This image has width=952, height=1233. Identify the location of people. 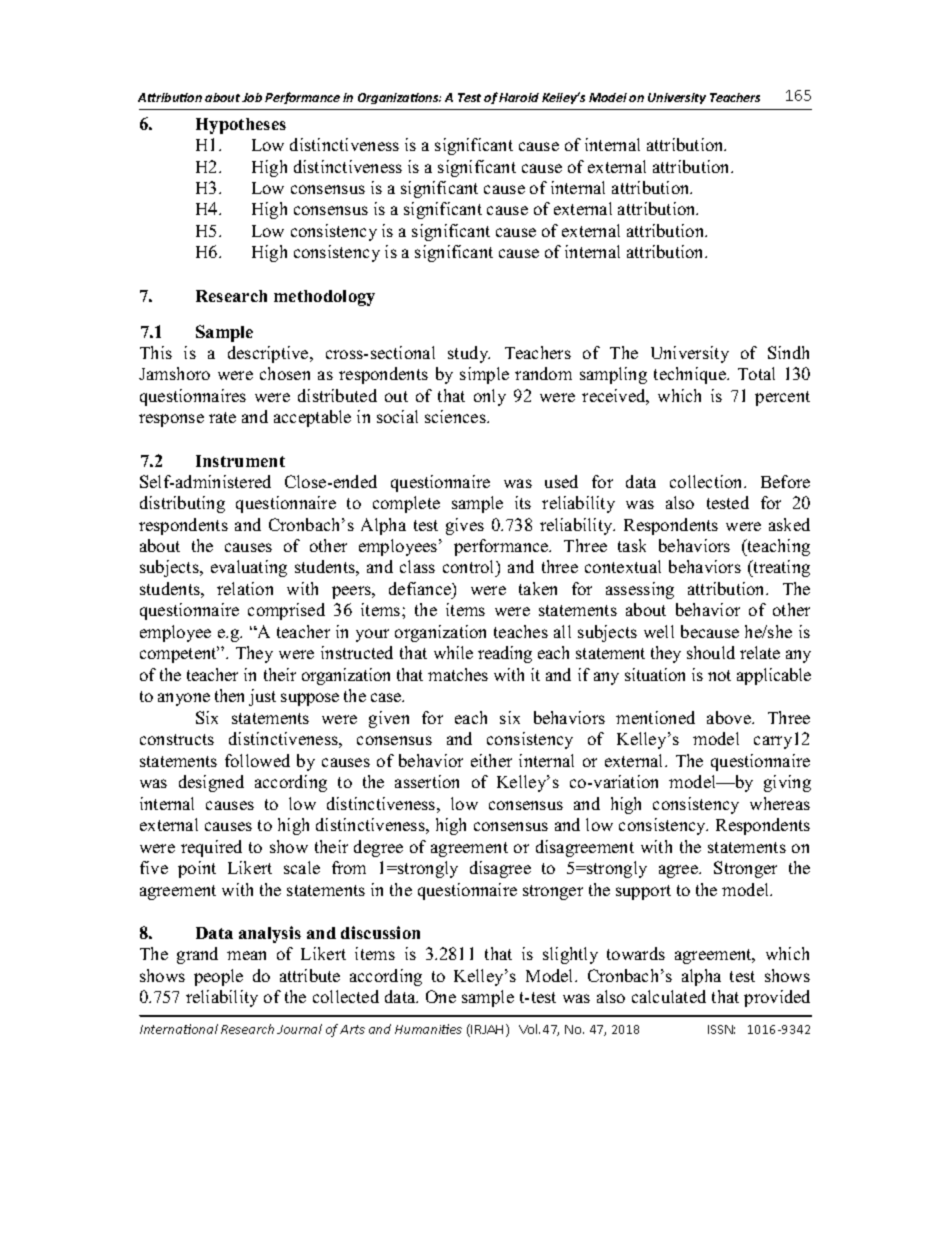
(218, 977).
